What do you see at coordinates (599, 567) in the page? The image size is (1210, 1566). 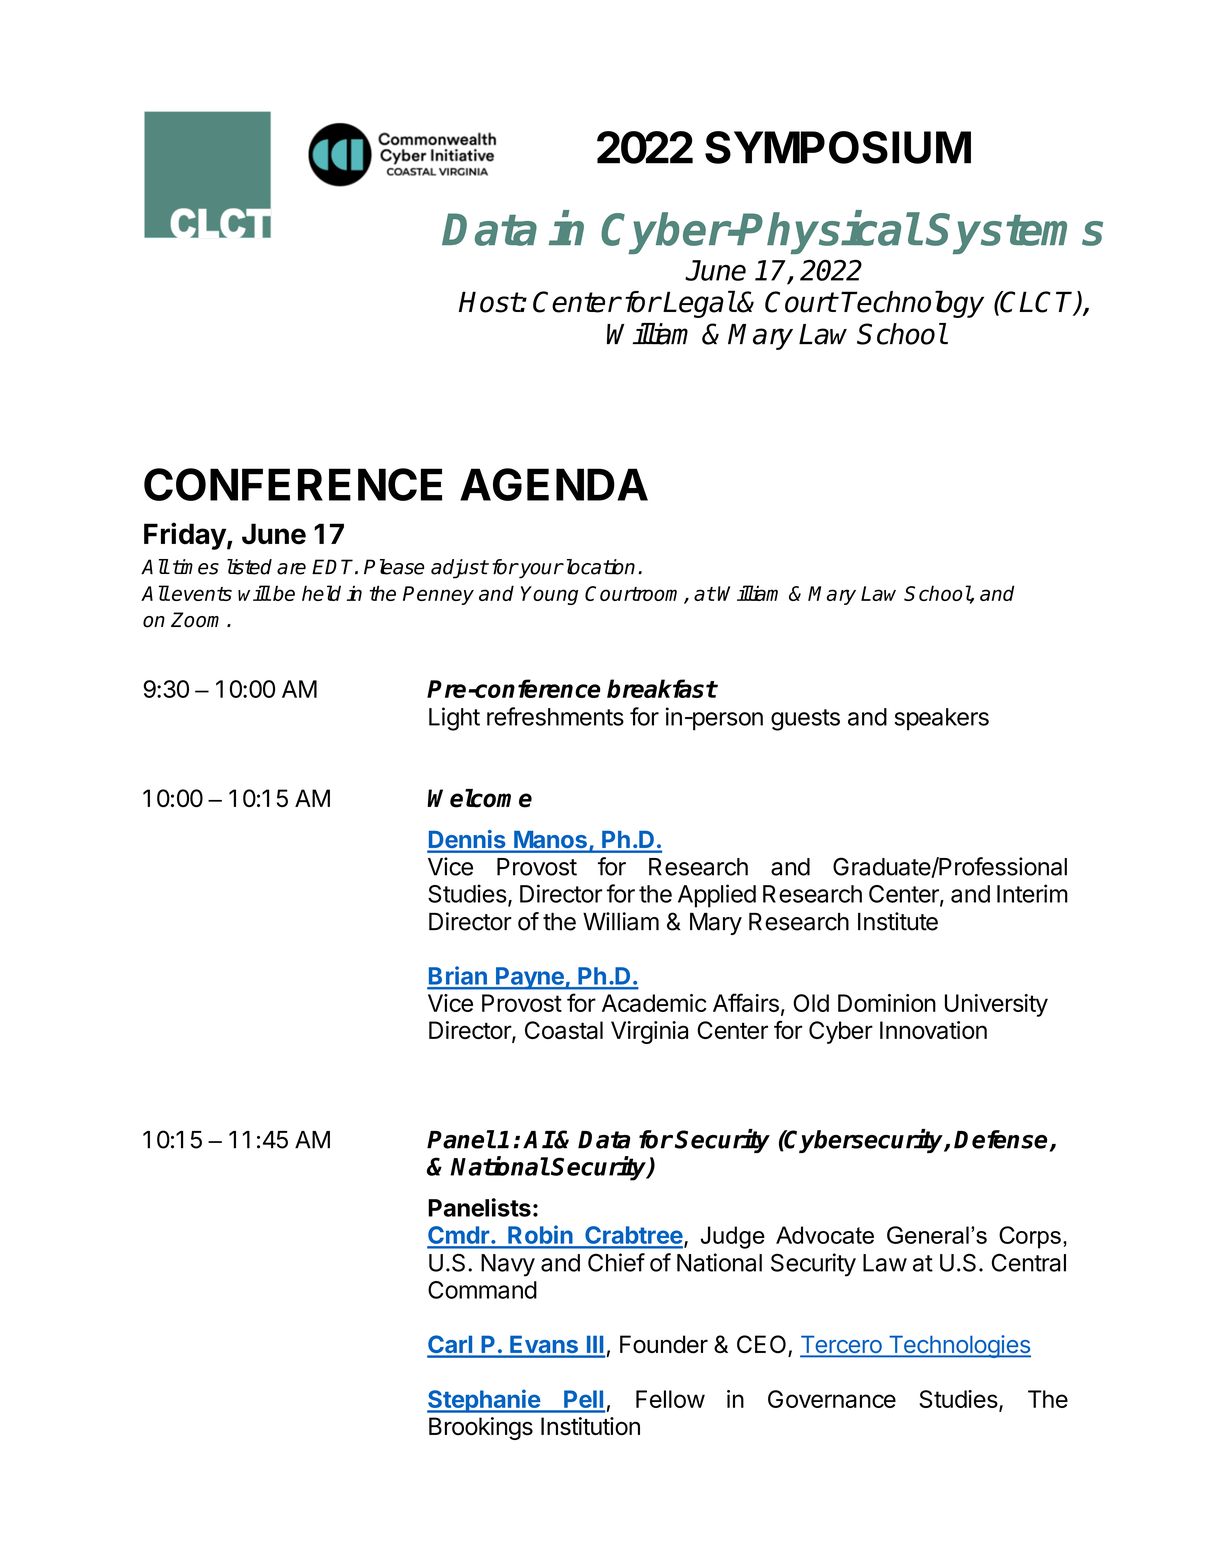 I see `location` at bounding box center [599, 567].
